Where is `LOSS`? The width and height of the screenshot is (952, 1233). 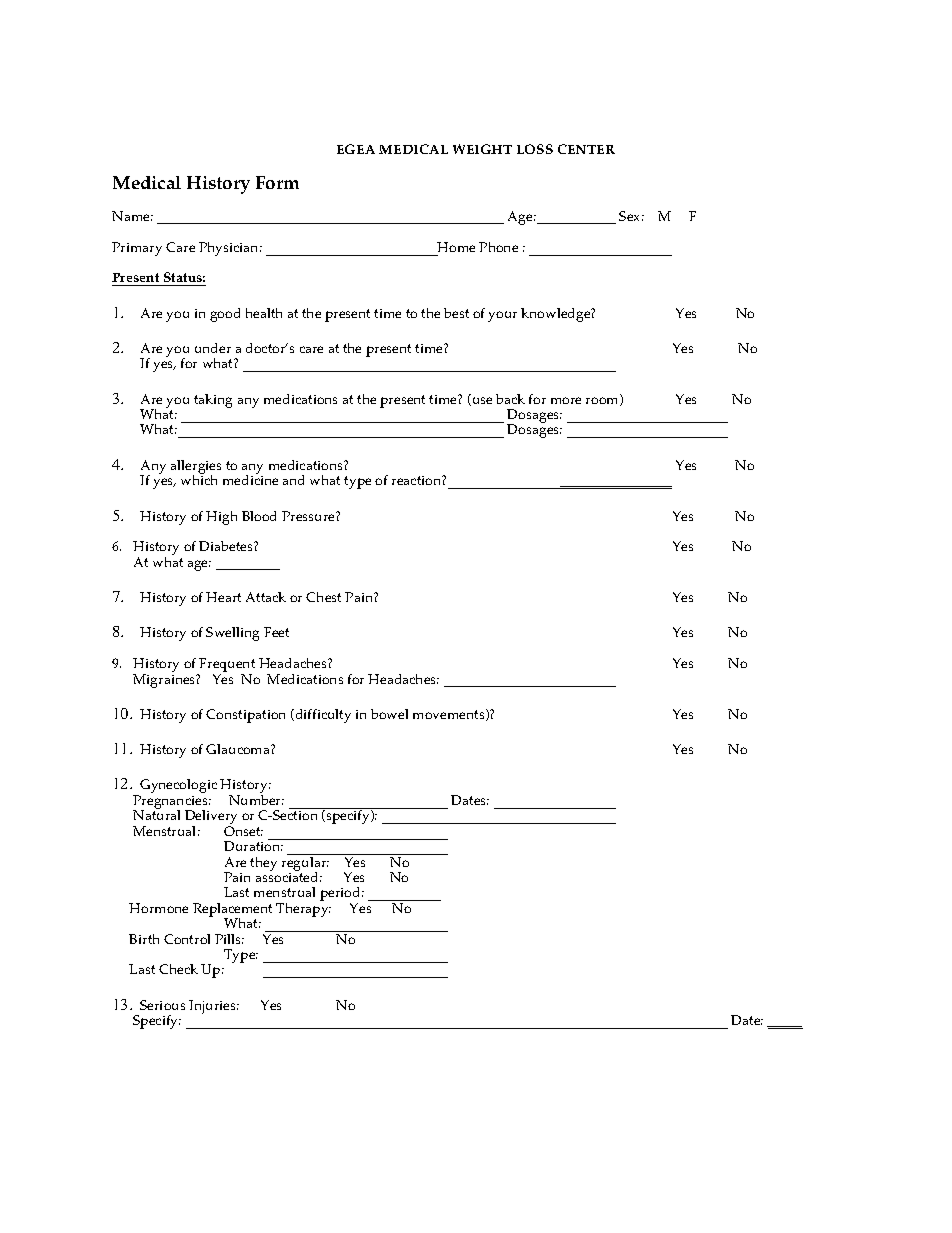 LOSS is located at coordinates (535, 149).
